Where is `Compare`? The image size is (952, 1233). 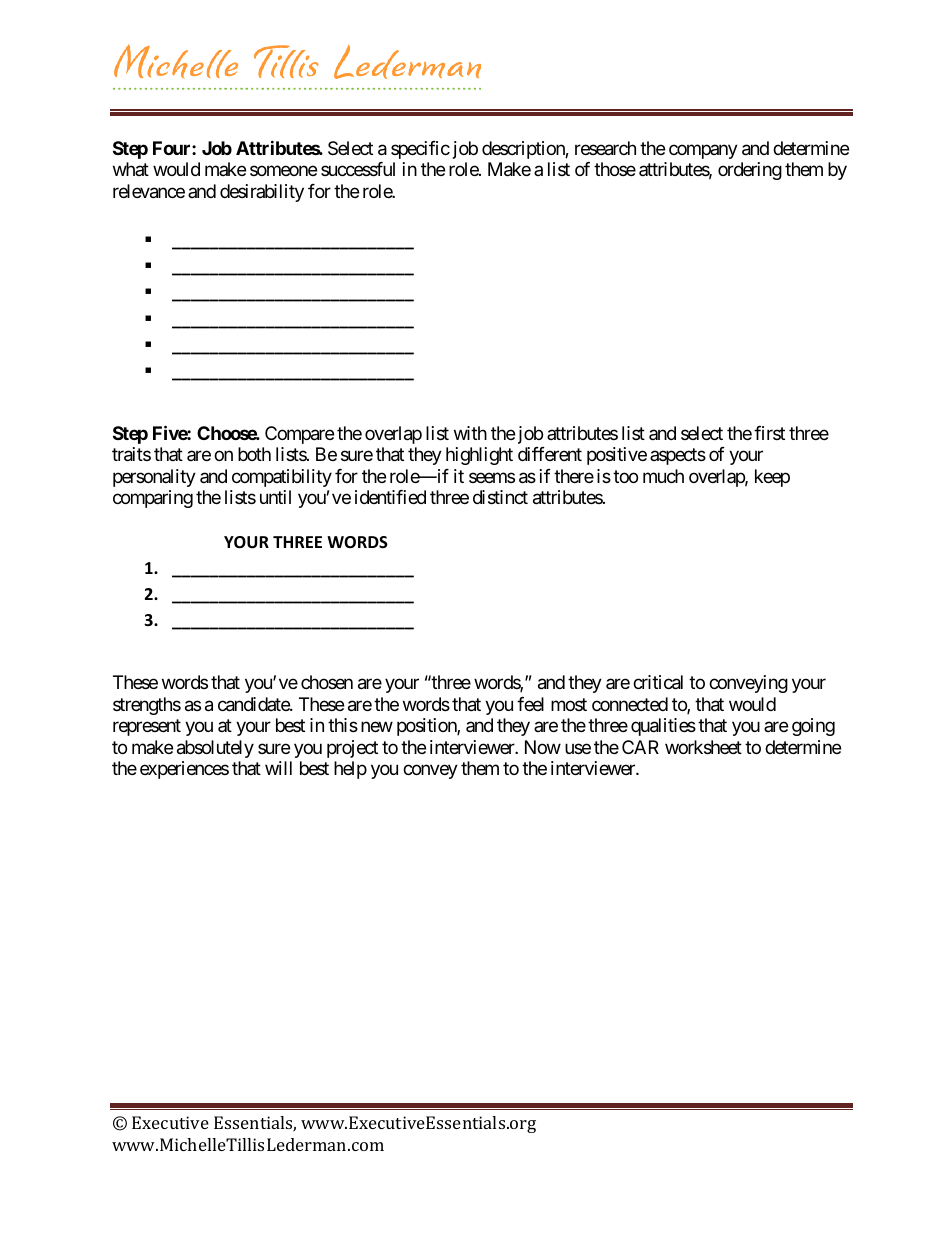
Compare is located at coordinates (299, 435).
